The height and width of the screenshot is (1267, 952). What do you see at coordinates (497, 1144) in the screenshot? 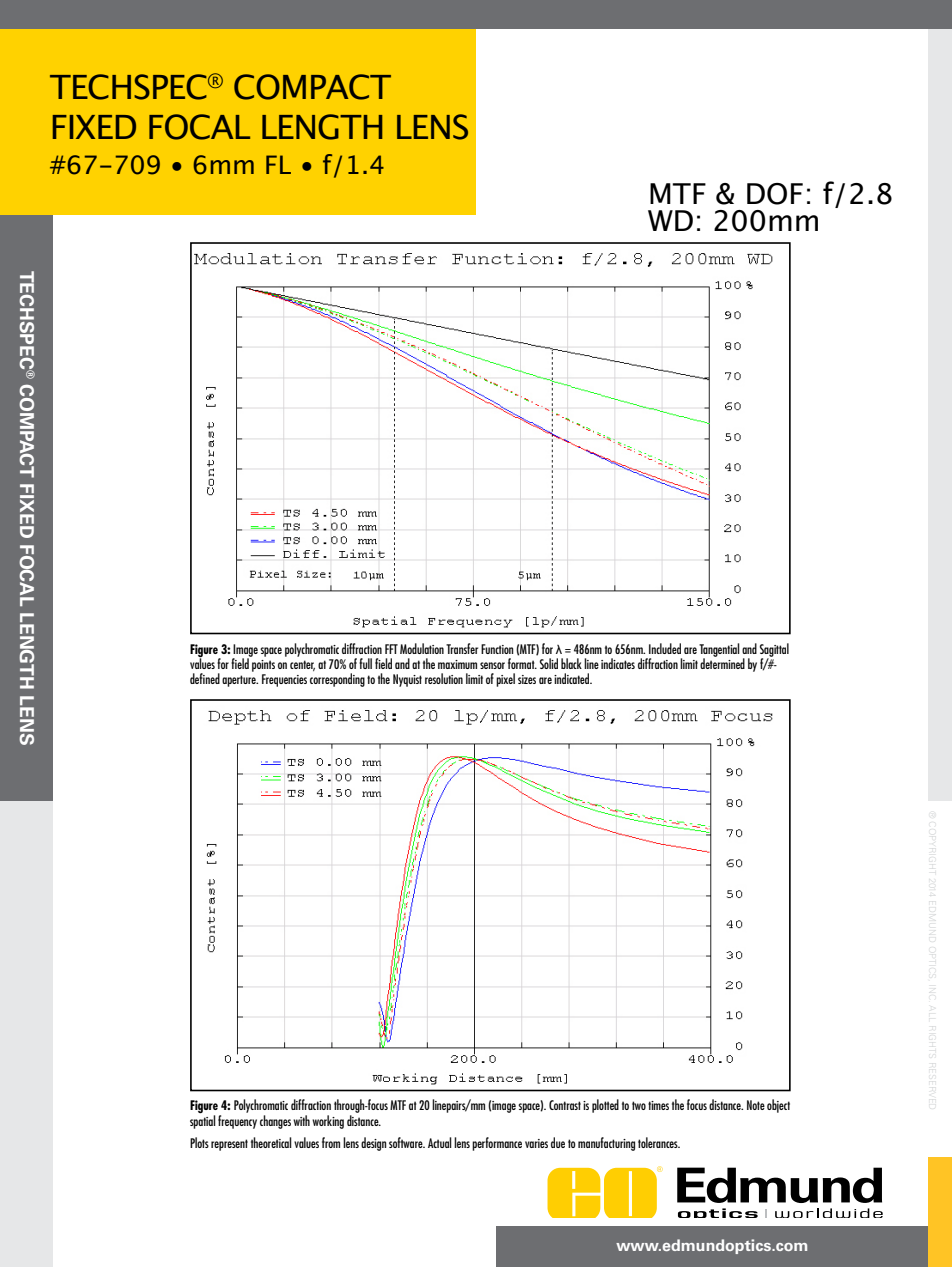
I see `performance` at bounding box center [497, 1144].
